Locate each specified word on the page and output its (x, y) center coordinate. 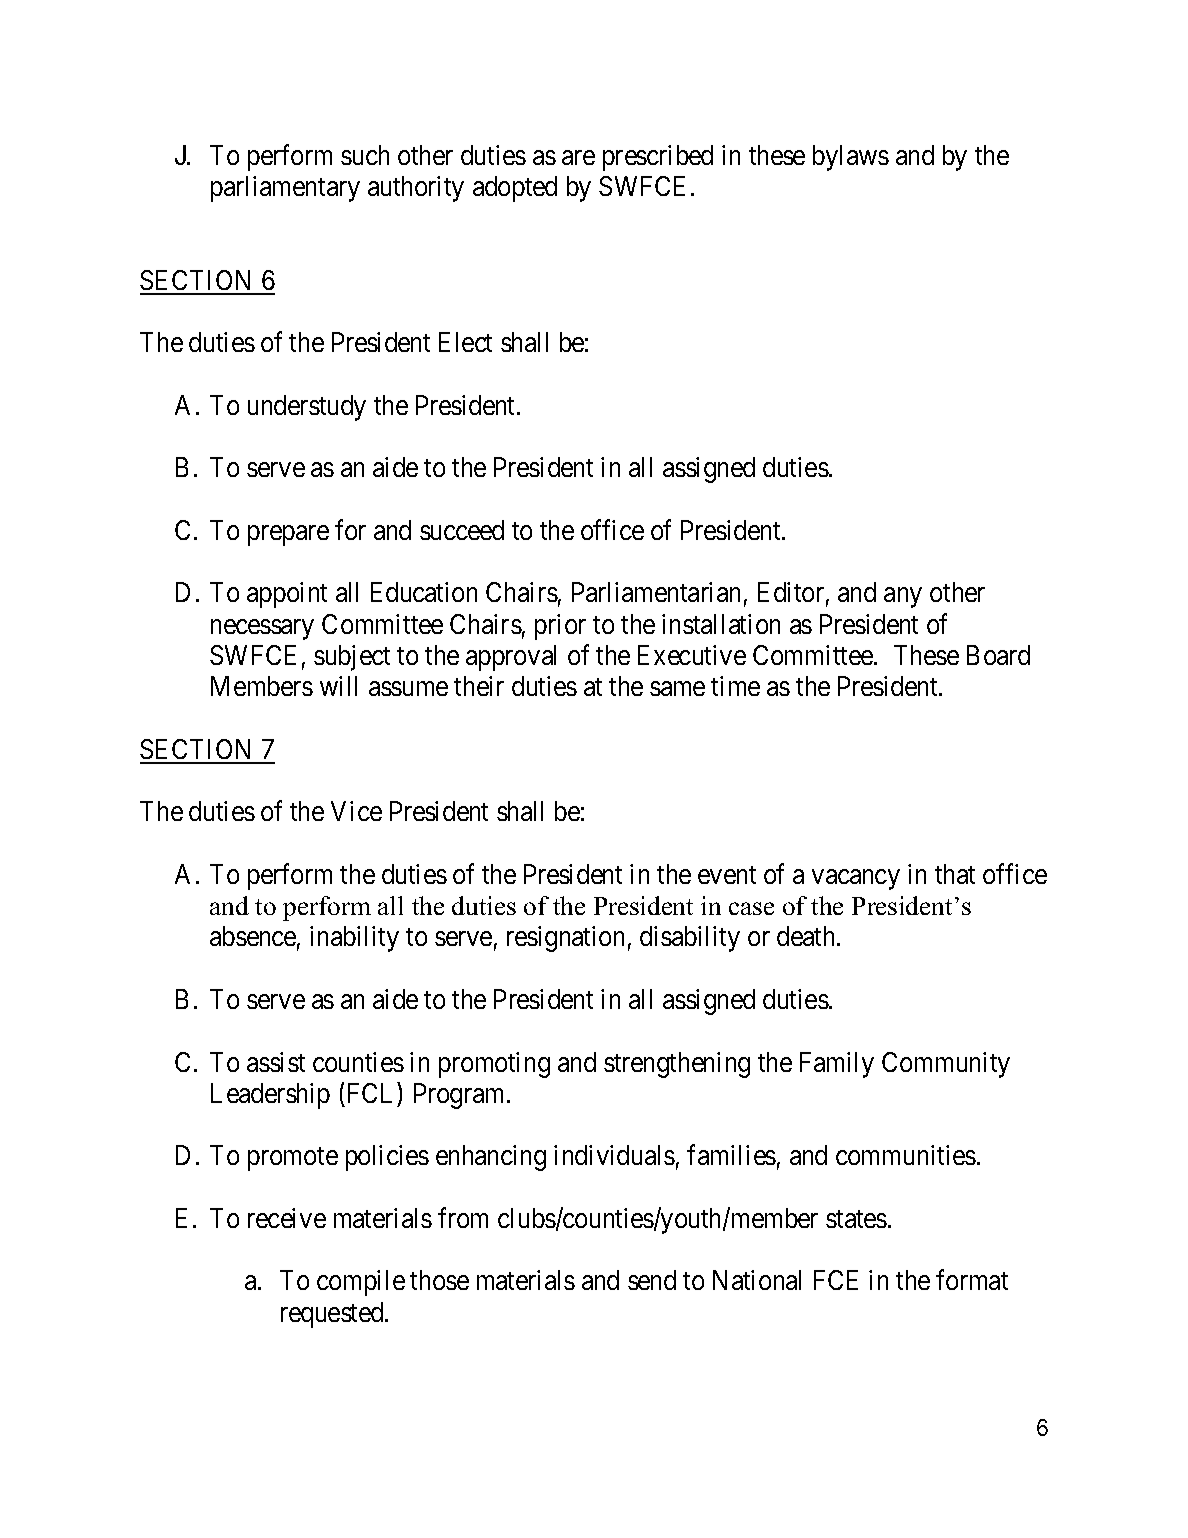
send (652, 1280)
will (338, 686)
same (677, 689)
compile (361, 1283)
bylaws (851, 158)
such (365, 155)
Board (998, 655)
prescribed (658, 158)
